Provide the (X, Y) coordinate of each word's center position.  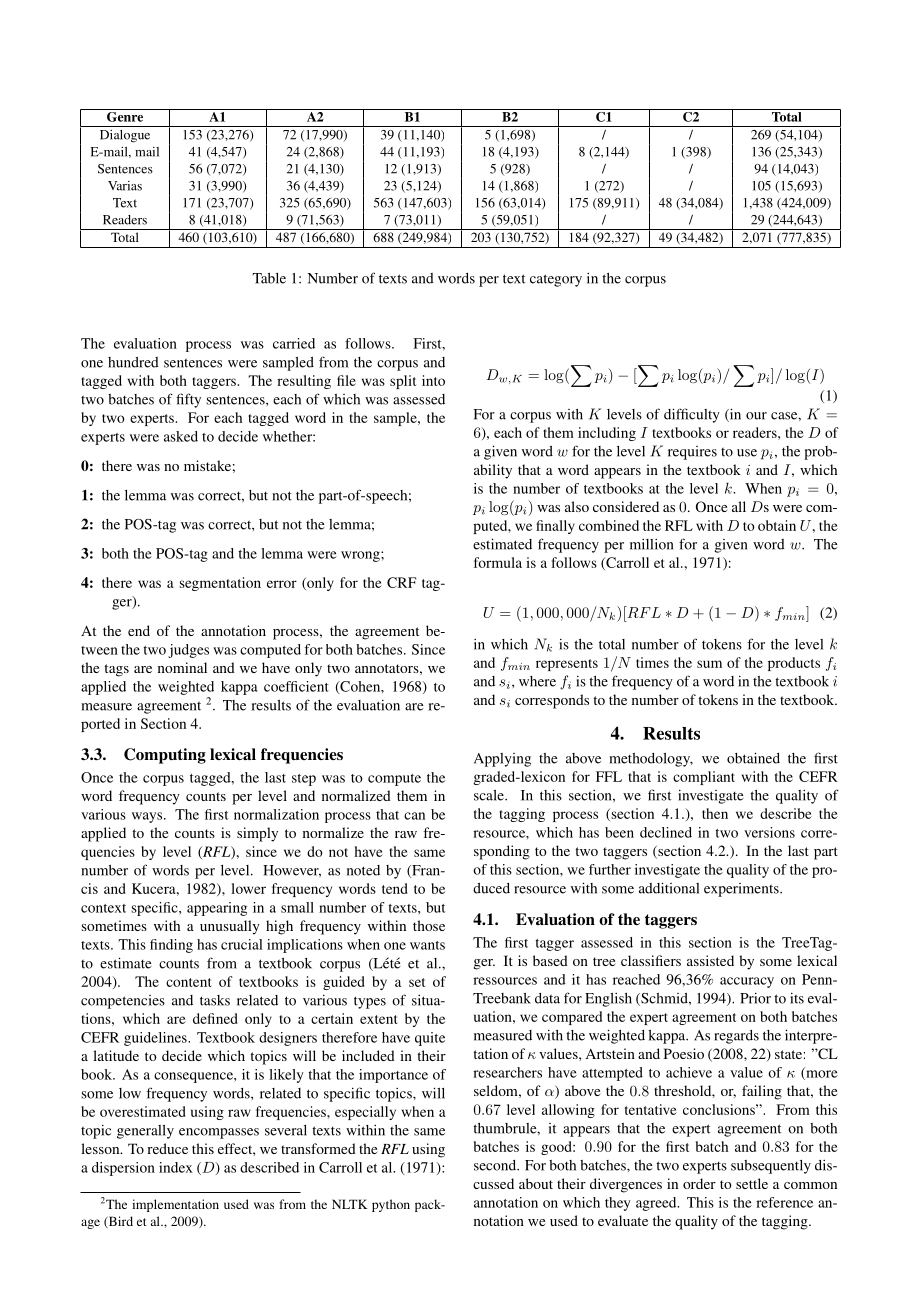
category (556, 280)
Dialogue (125, 136)
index (176, 1167)
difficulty (692, 415)
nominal (182, 667)
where (537, 681)
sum (709, 664)
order (699, 1183)
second (496, 1165)
